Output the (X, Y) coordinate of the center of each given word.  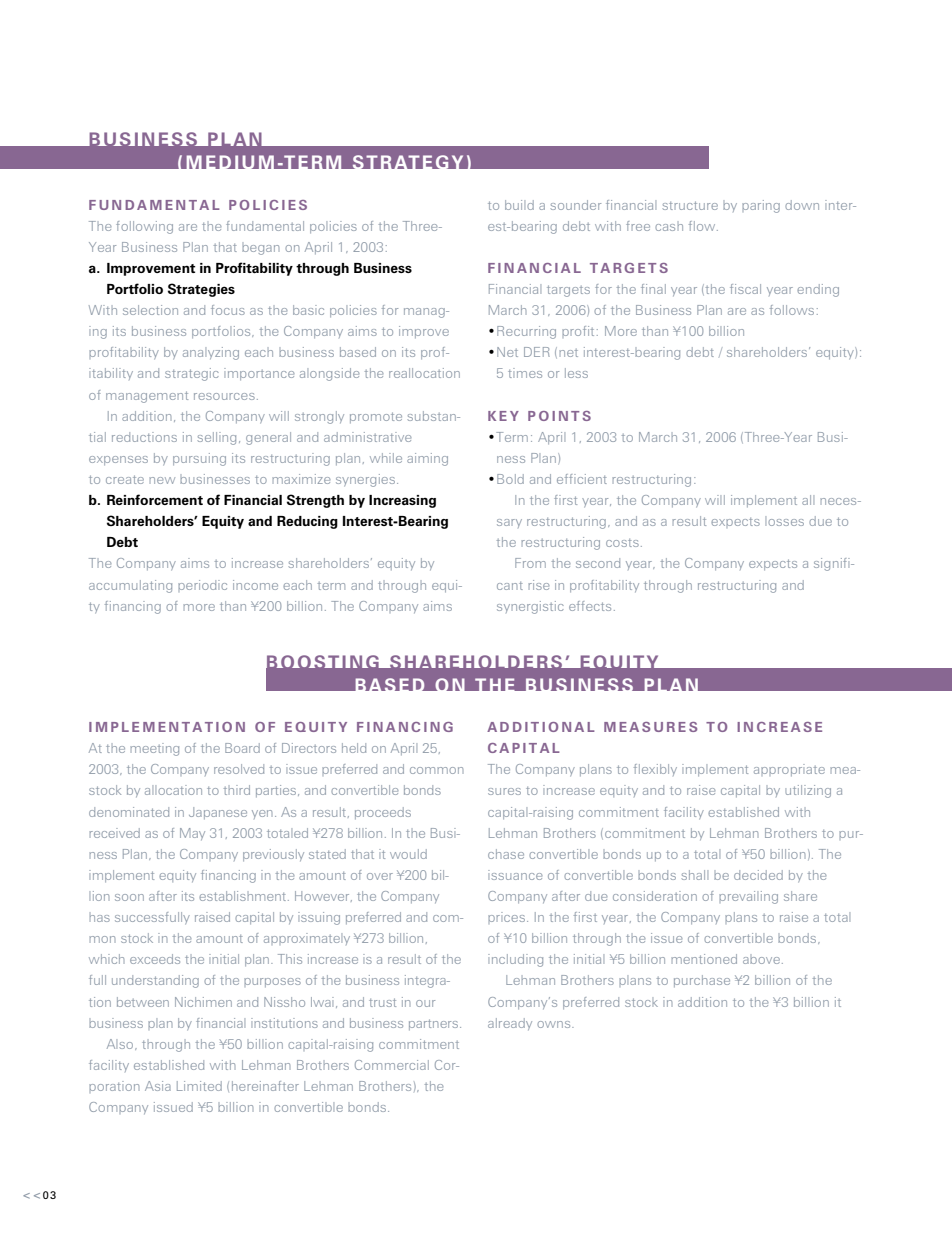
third (237, 790)
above (761, 960)
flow (703, 226)
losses (784, 521)
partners (435, 1024)
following (144, 227)
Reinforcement (155, 499)
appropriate (789, 770)
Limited (199, 1086)
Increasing (402, 501)
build (519, 205)
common (436, 770)
